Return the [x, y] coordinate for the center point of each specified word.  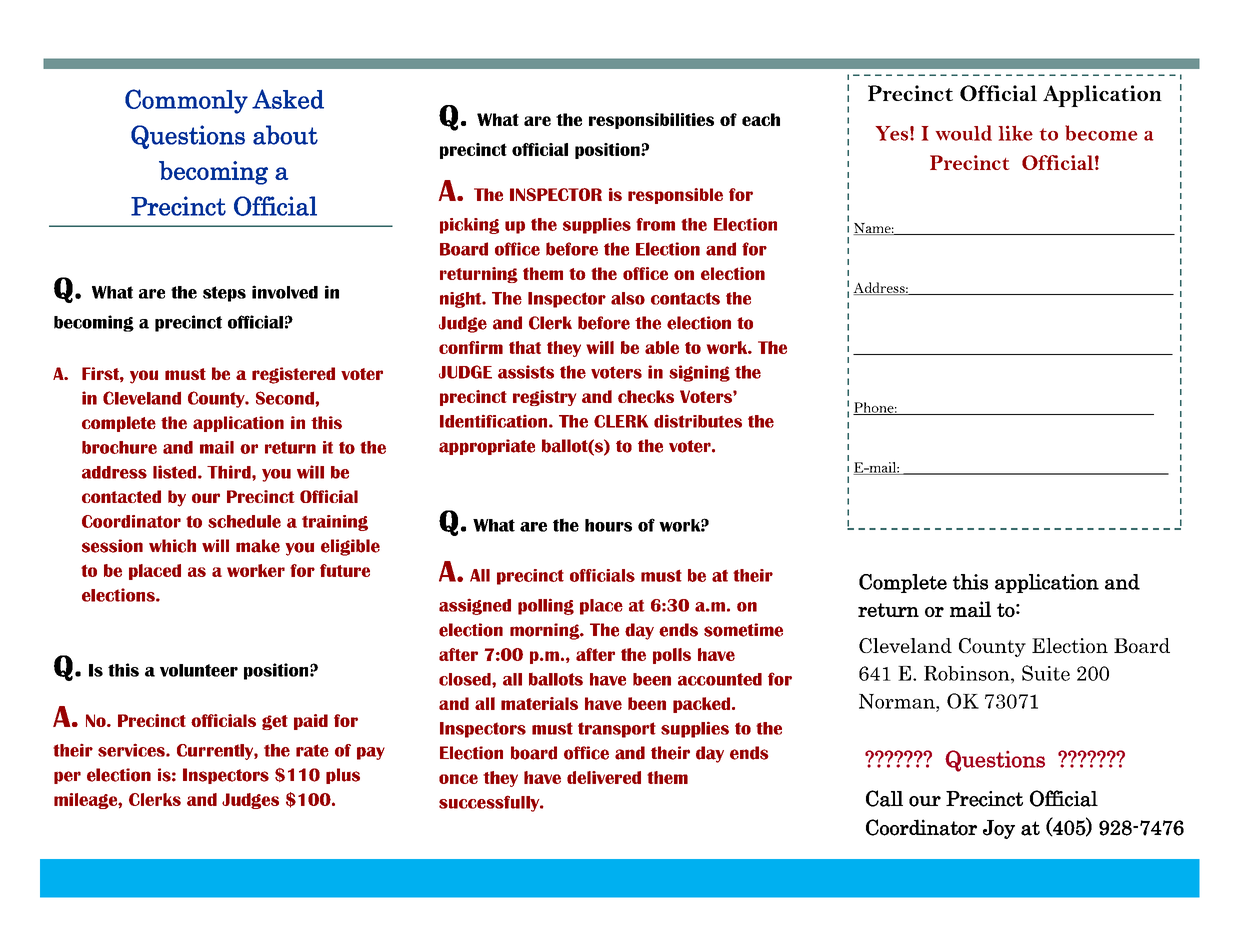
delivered [604, 777]
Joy [999, 829]
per [67, 777]
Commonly [186, 101]
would [963, 133]
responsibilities [651, 121]
